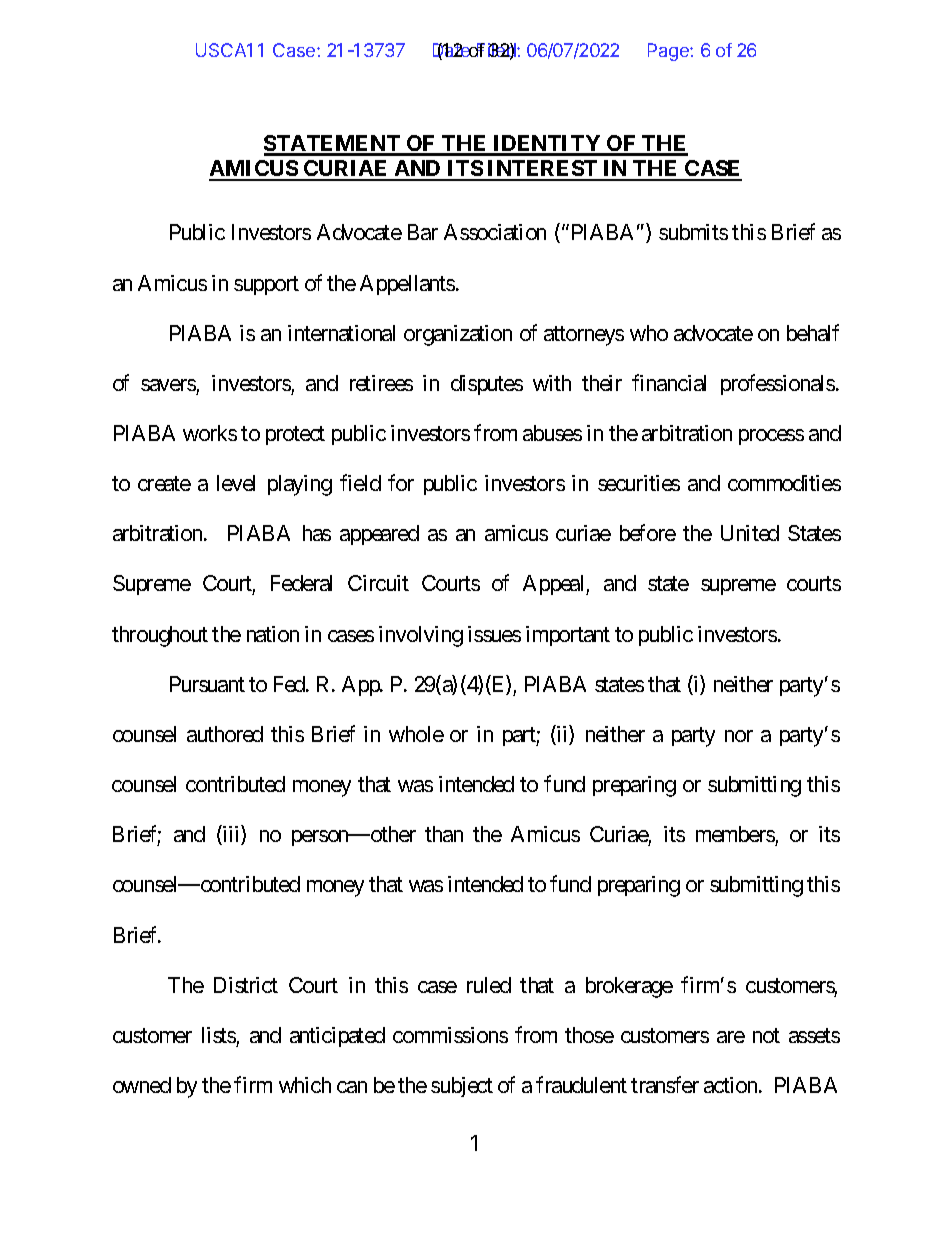 Image resolution: width=952 pixels, height=1233 pixels. I want to click on Page, so click(669, 52).
